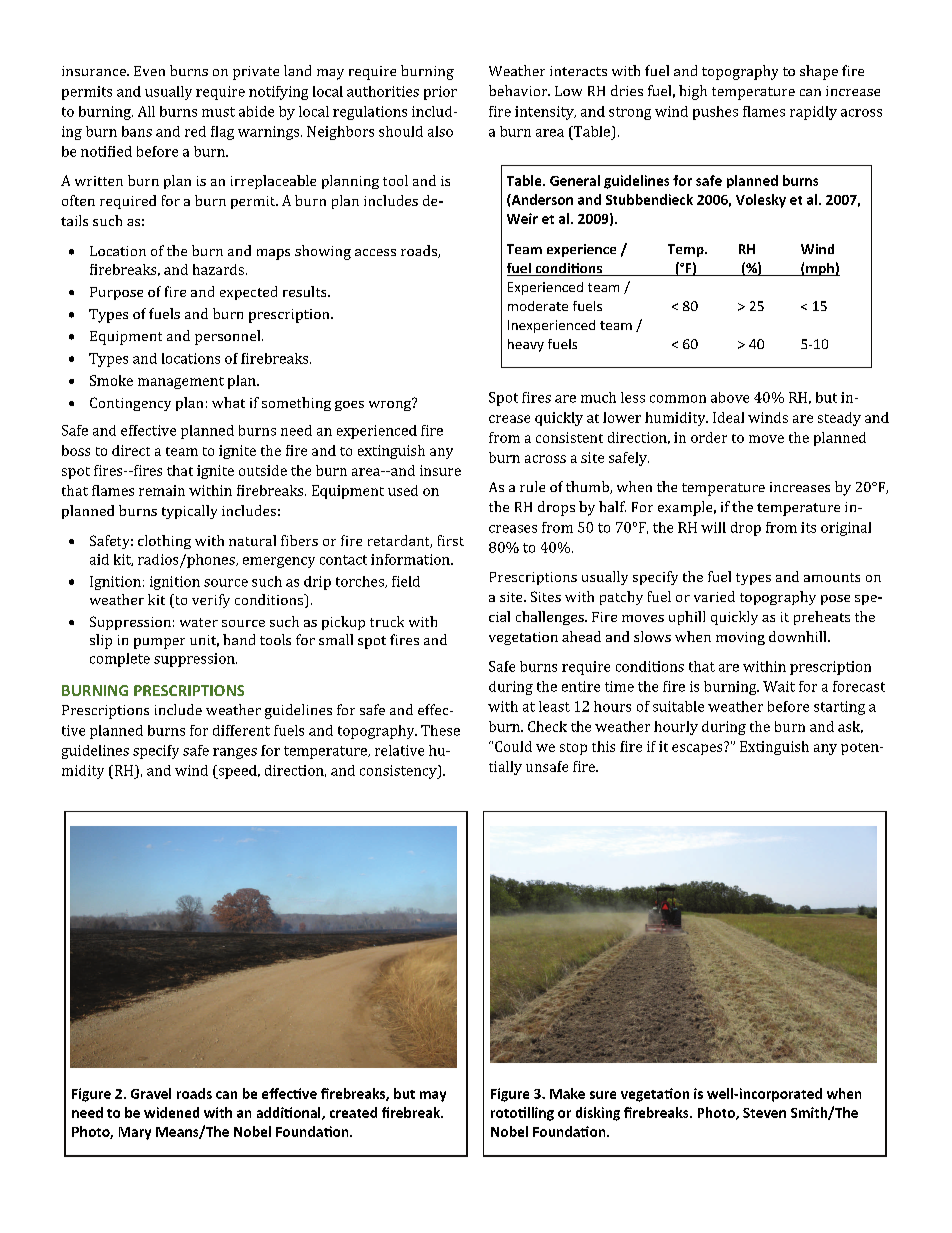 The image size is (952, 1233). I want to click on rapidly, so click(813, 113).
